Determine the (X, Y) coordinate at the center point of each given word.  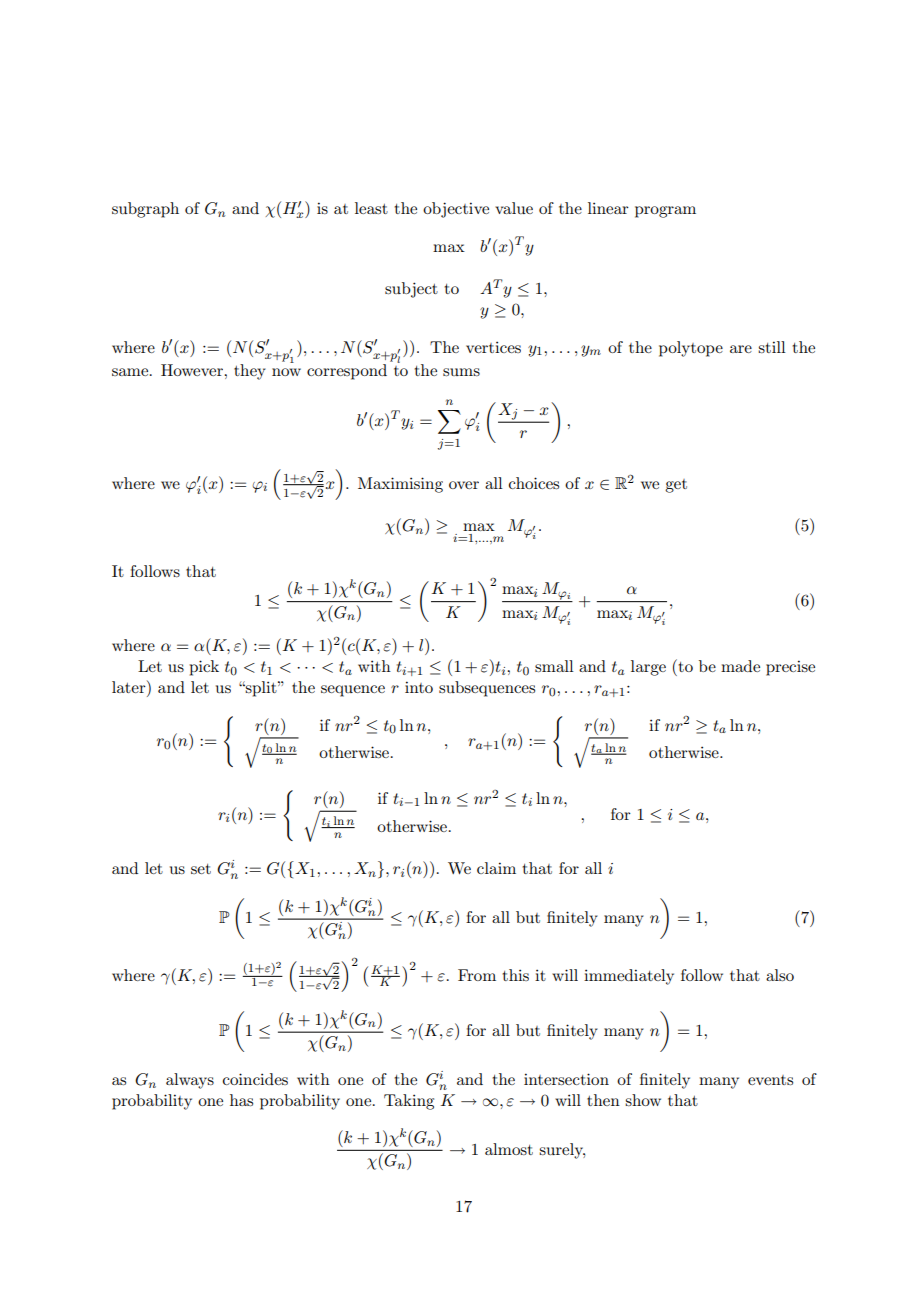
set (201, 869)
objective (456, 210)
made (740, 666)
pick (204, 668)
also (780, 975)
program (665, 212)
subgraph (145, 210)
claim (496, 868)
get (676, 486)
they (250, 372)
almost (509, 1149)
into (419, 687)
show (643, 1100)
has (241, 1100)
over (464, 485)
